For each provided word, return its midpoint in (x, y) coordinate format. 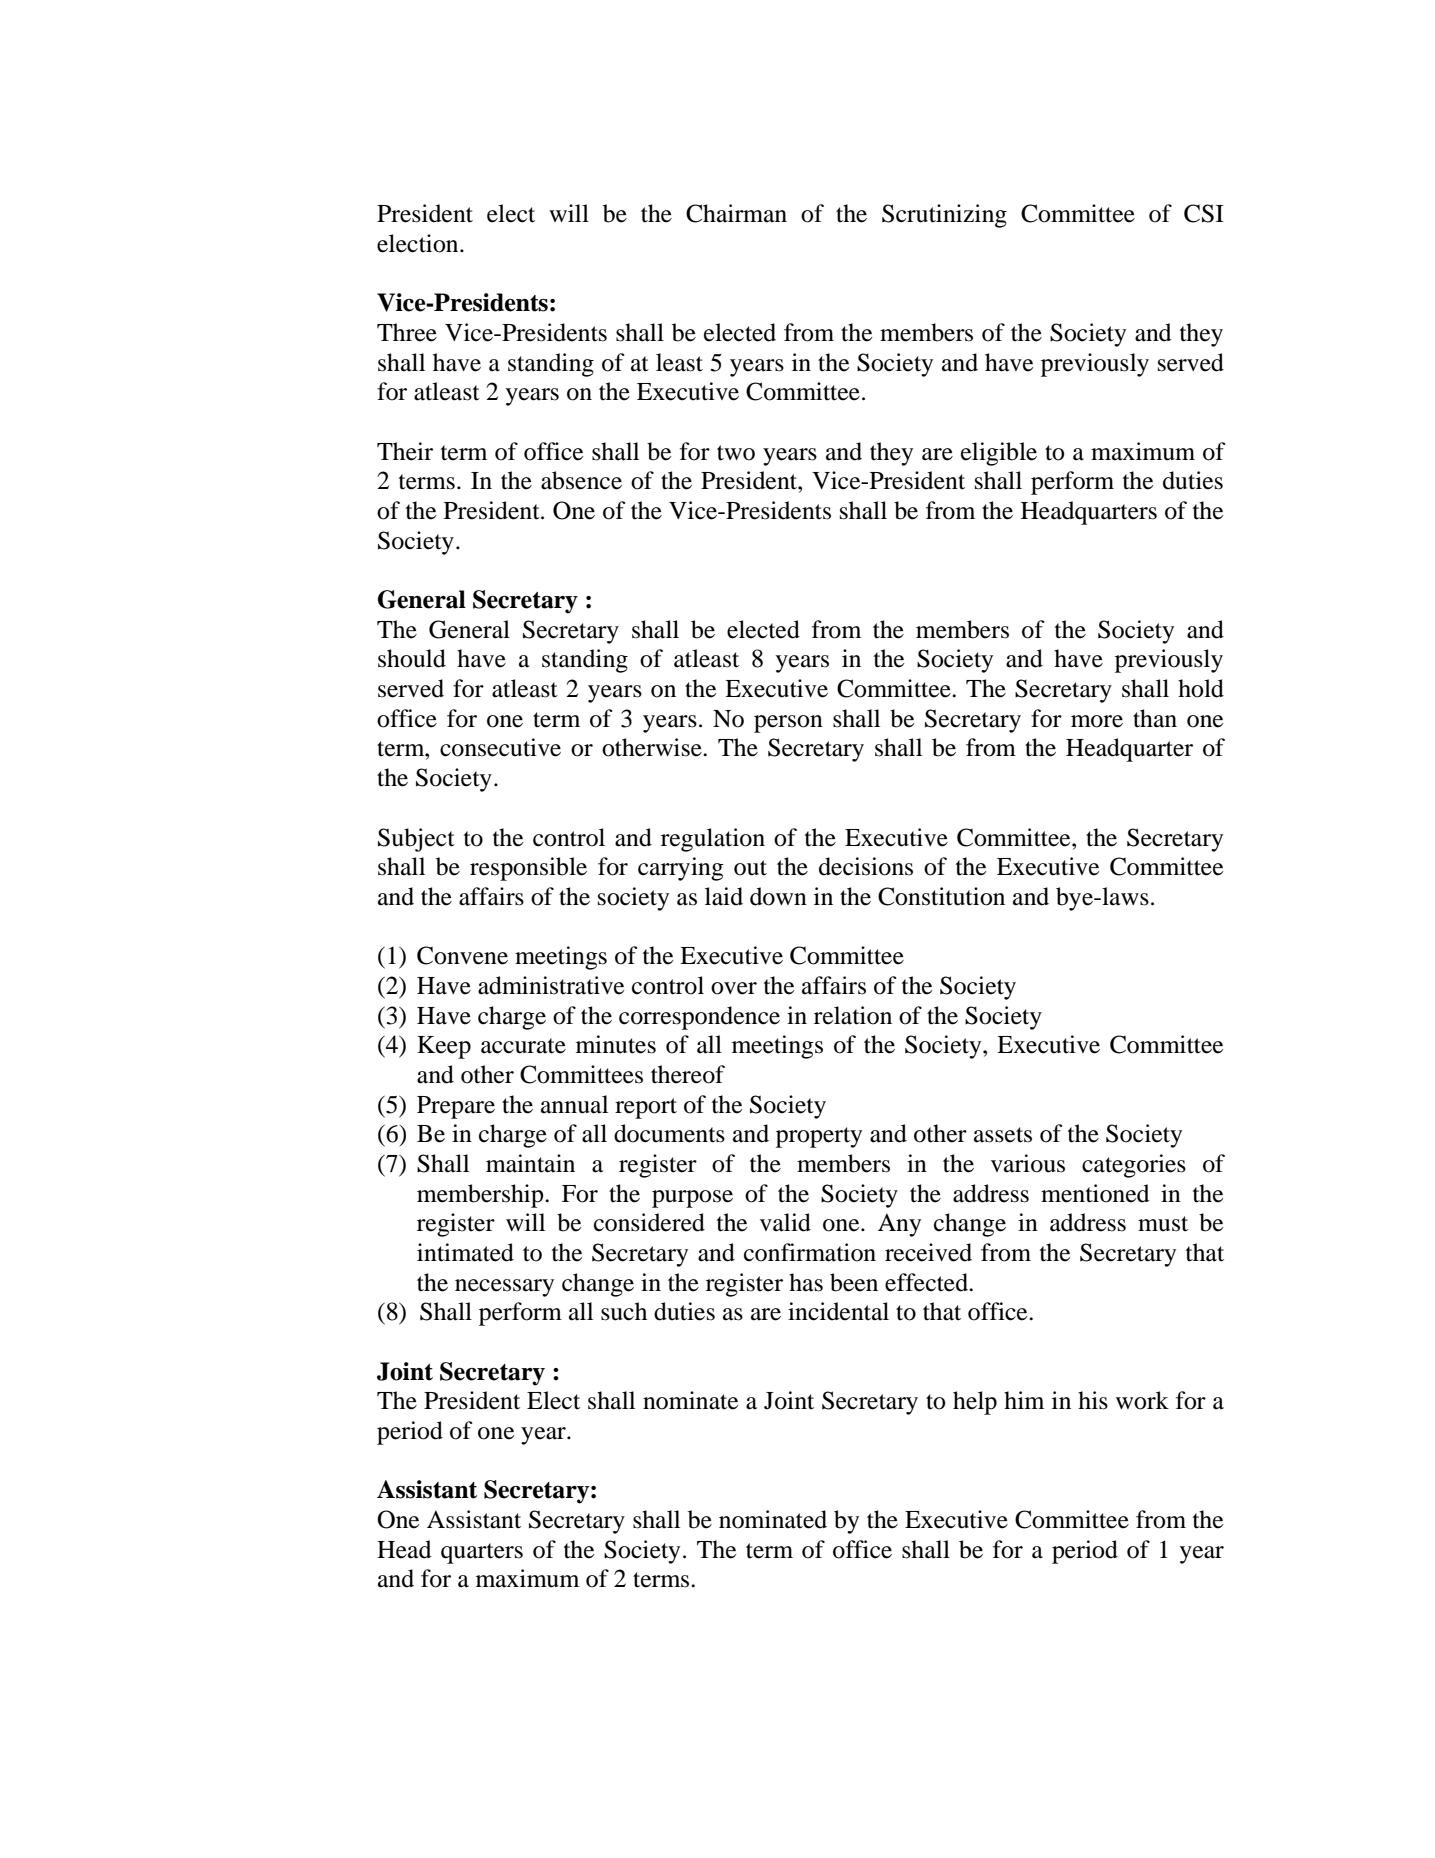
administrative (551, 985)
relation (853, 1015)
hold (1201, 688)
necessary (504, 1288)
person (788, 724)
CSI (1204, 213)
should (412, 658)
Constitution (941, 896)
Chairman (736, 213)
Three (407, 332)
